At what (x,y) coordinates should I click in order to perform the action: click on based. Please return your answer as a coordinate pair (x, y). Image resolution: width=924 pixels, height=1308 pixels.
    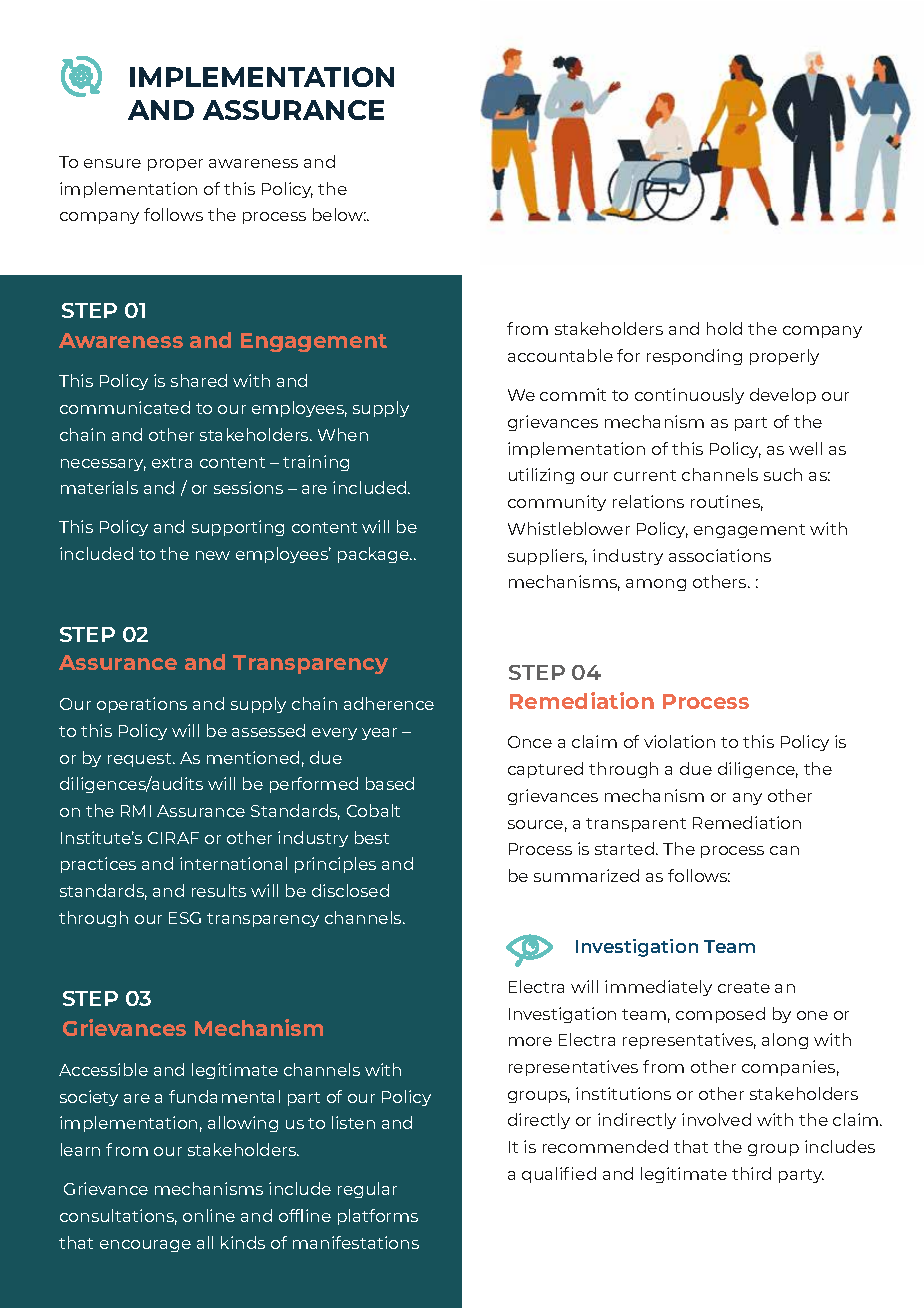
    Looking at the image, I should click on (390, 783).
